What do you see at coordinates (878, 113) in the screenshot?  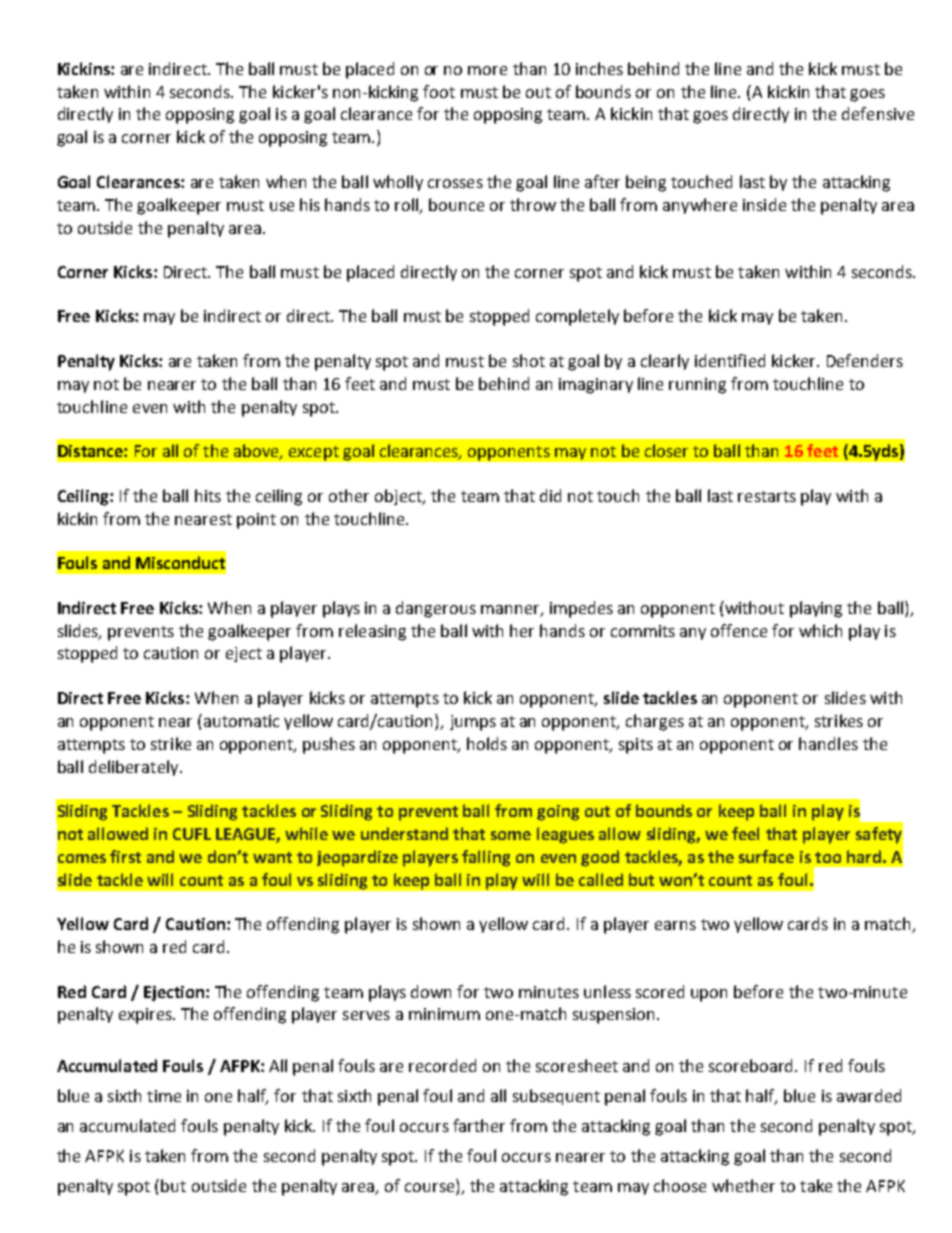 I see `defensive` at bounding box center [878, 113].
